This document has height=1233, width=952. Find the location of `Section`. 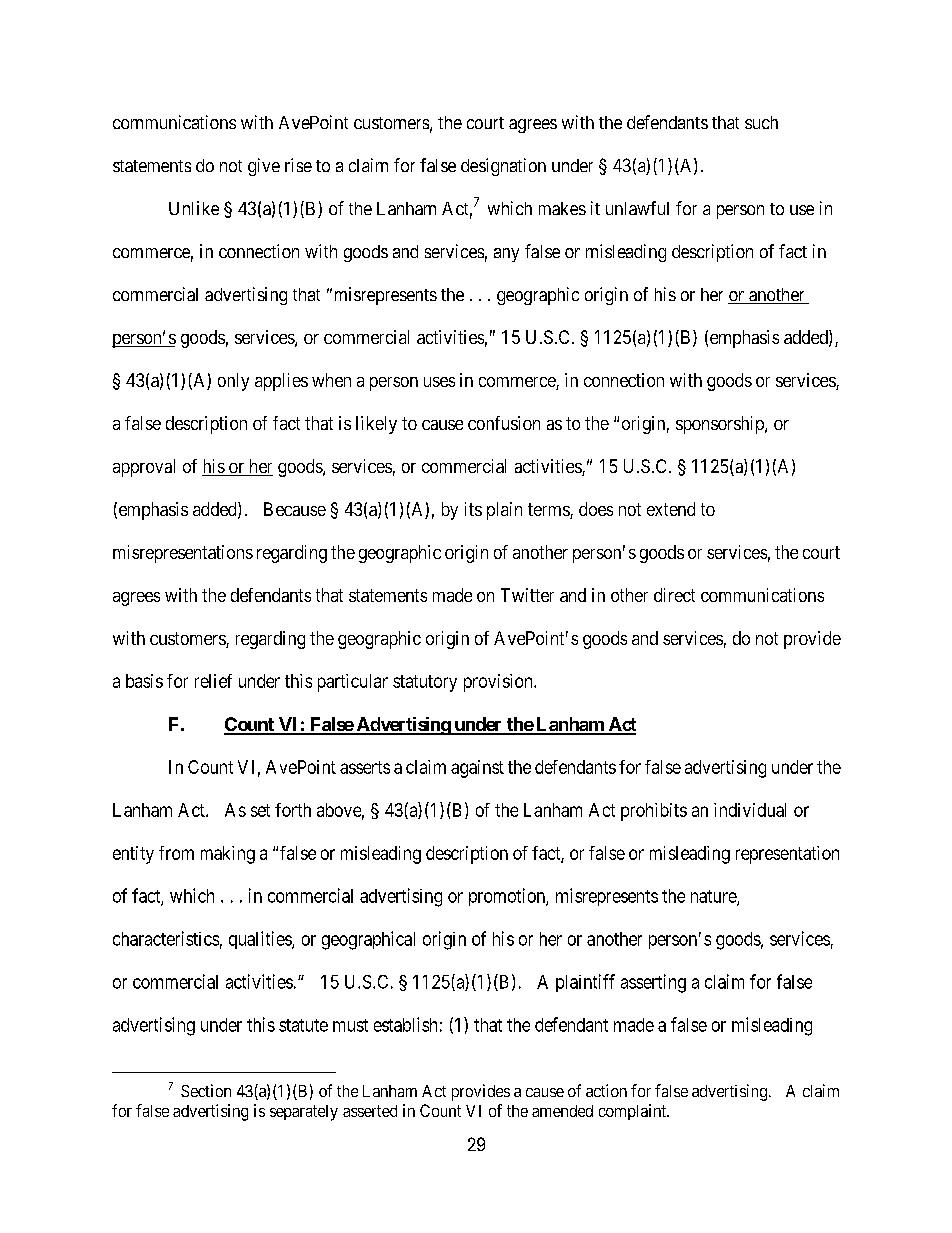

Section is located at coordinates (206, 1090).
